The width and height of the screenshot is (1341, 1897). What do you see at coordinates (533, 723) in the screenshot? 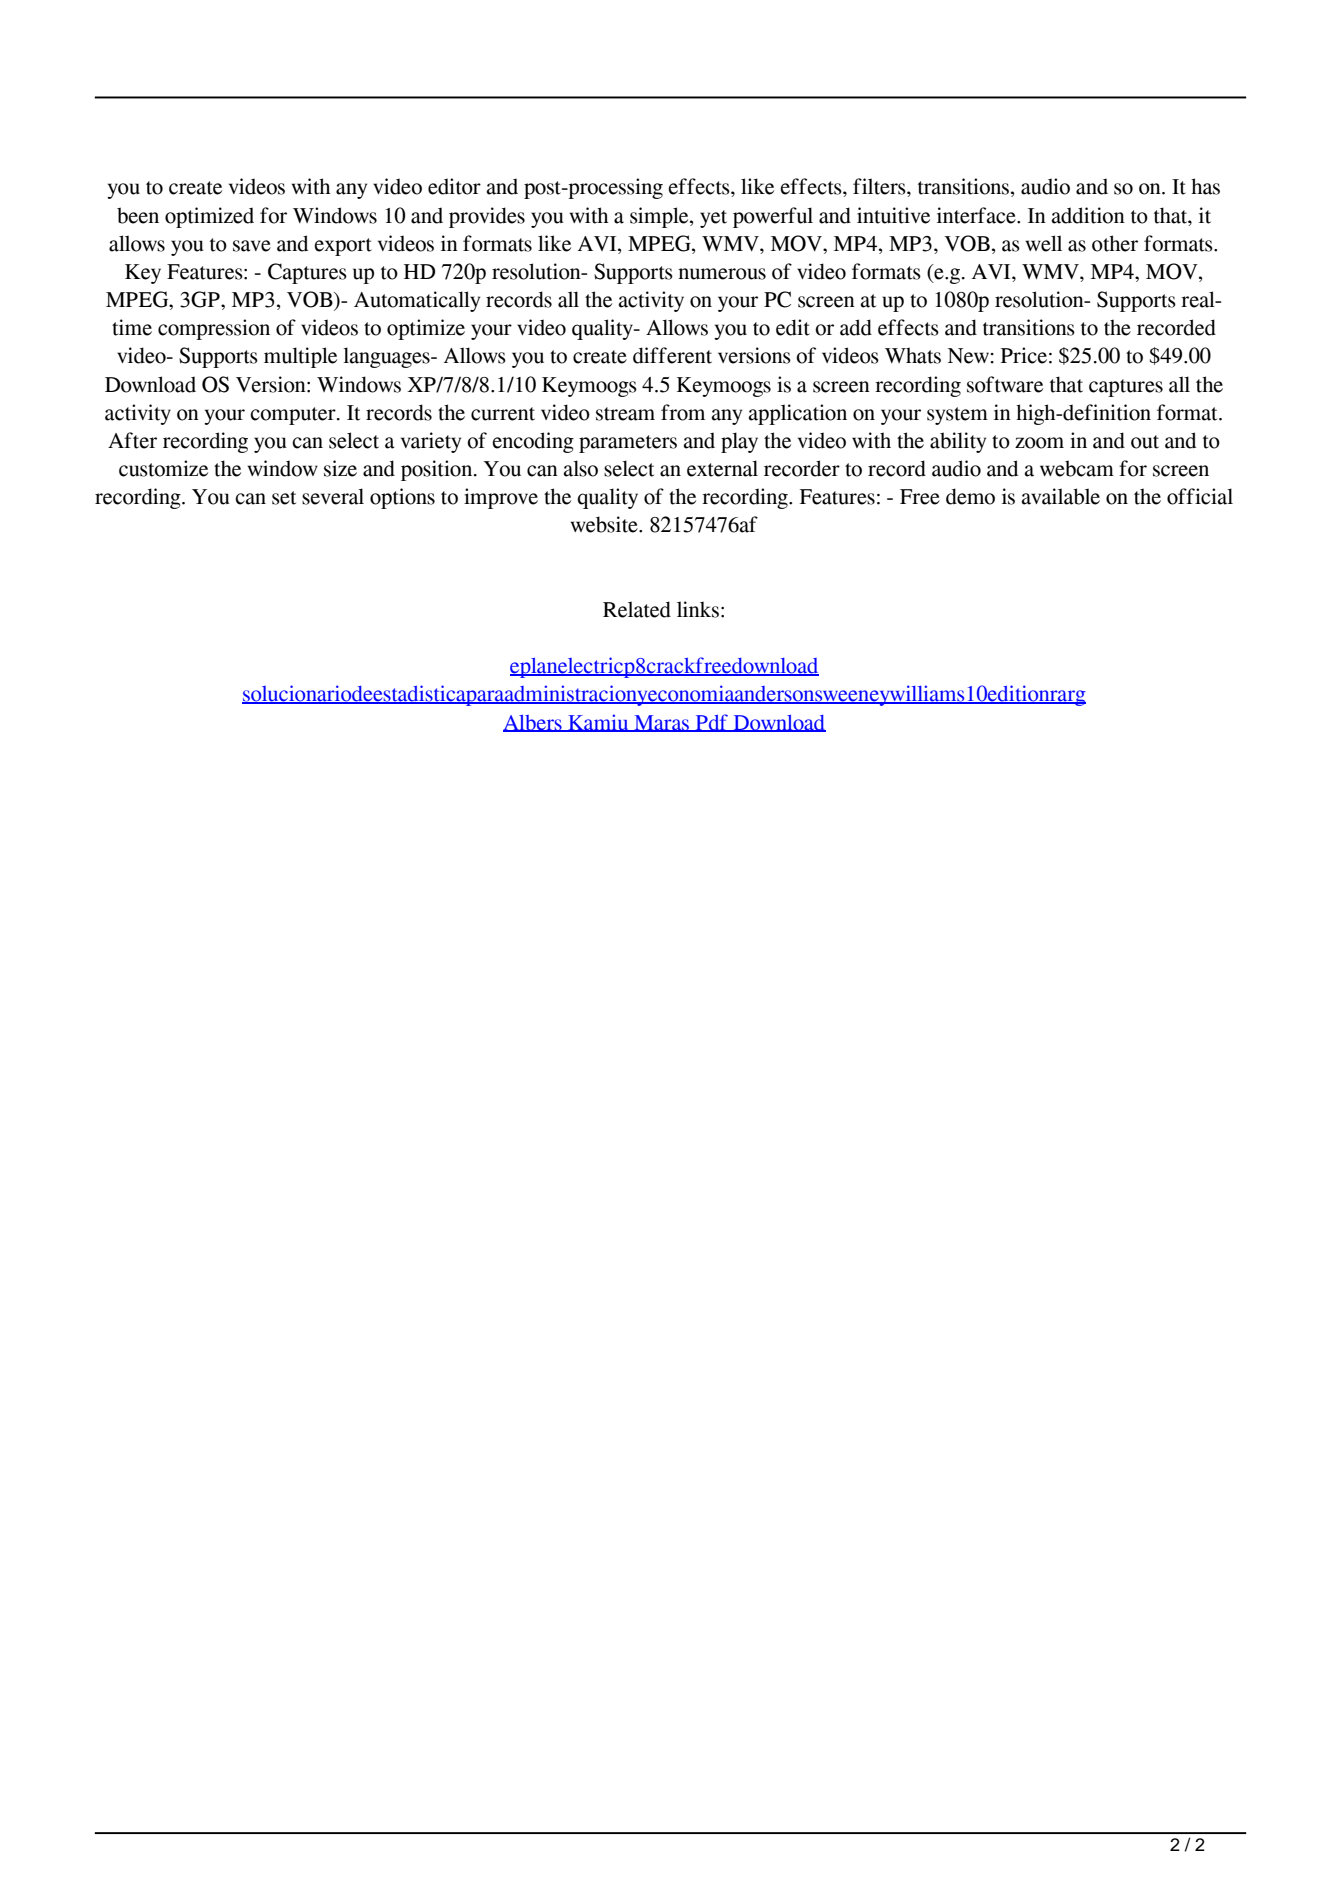
I see `Albers` at bounding box center [533, 723].
